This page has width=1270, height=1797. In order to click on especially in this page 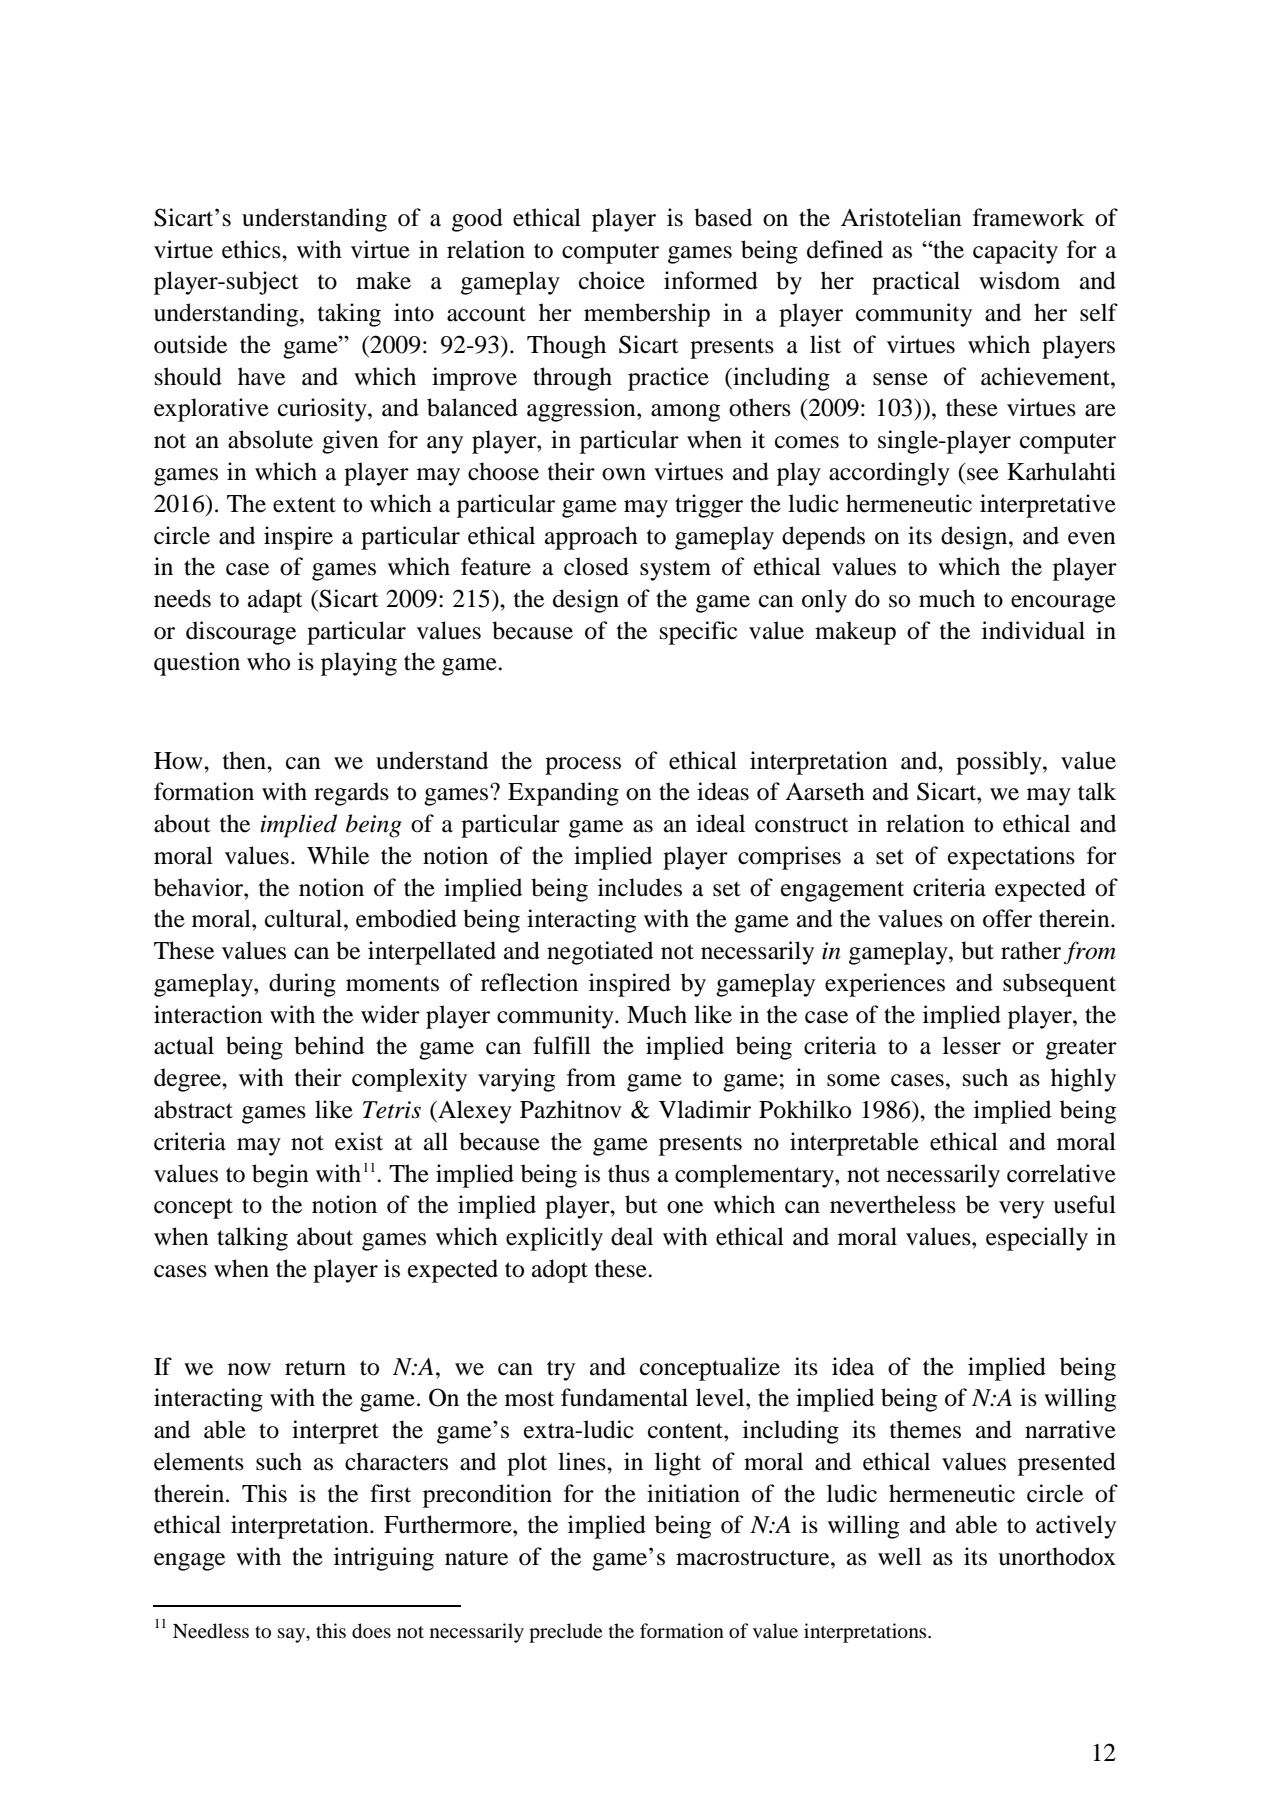, I will do `click(1037, 1239)`.
